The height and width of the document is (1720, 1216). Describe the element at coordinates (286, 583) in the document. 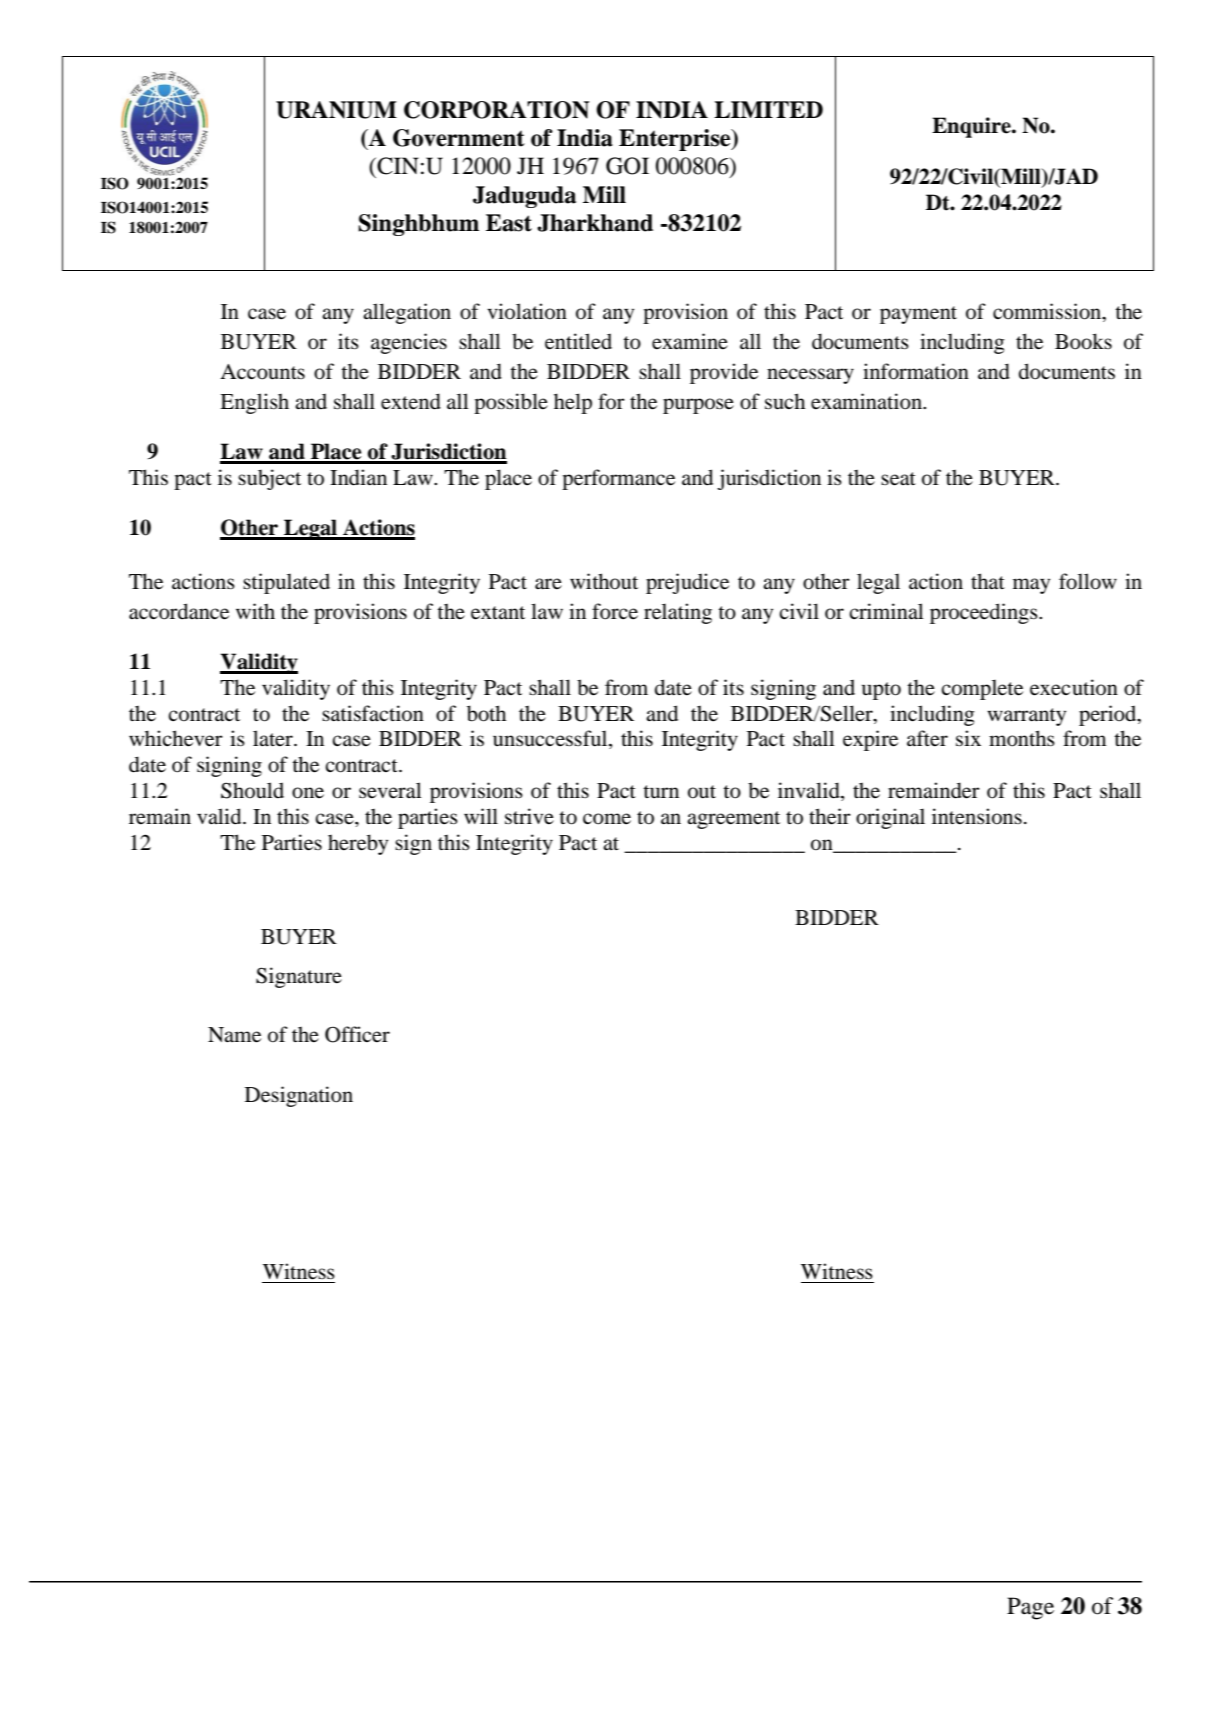

I see `stipulated` at that location.
